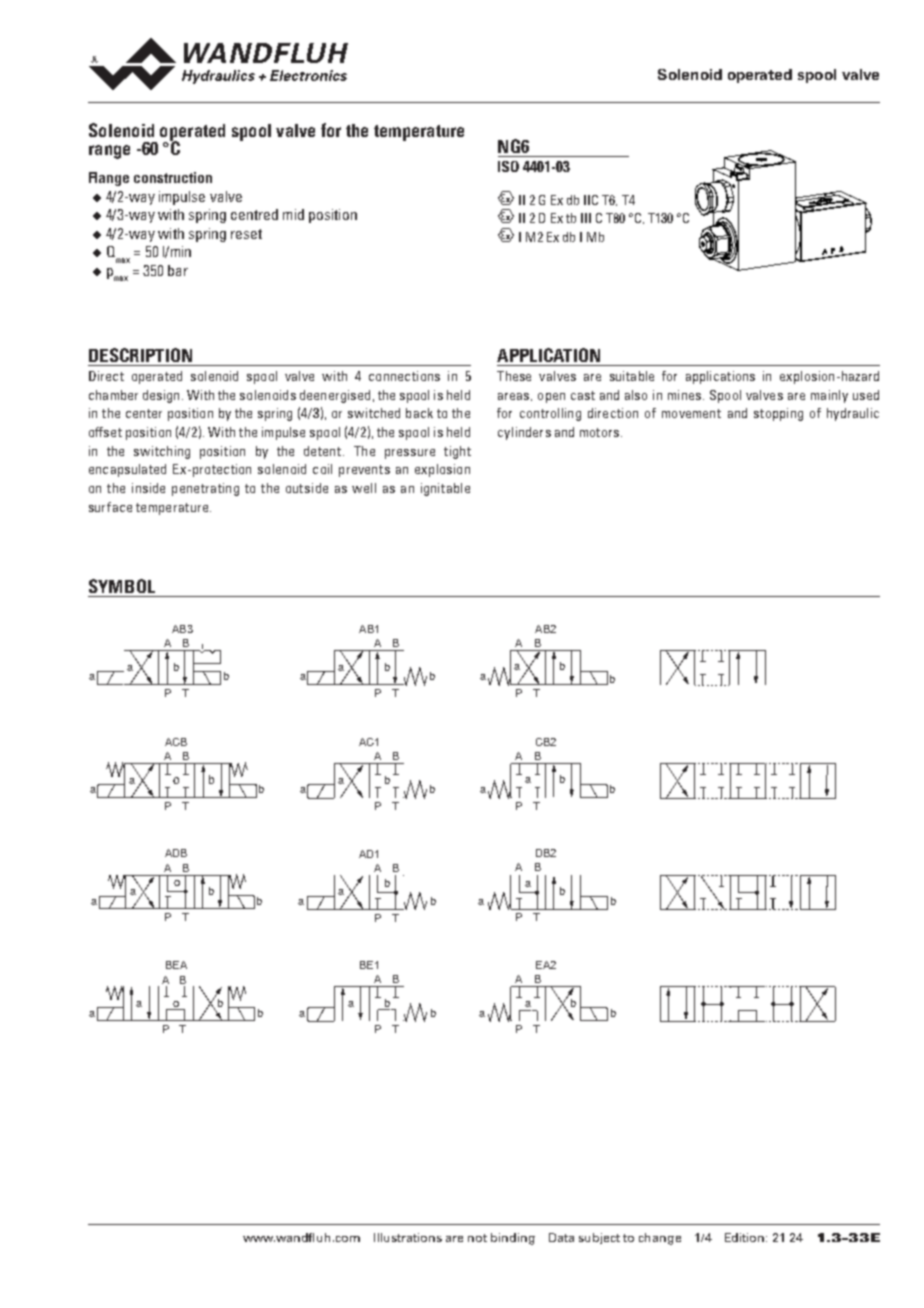 This screenshot has width=924, height=1308. What do you see at coordinates (408, 1237) in the screenshot?
I see `Illustrations` at bounding box center [408, 1237].
